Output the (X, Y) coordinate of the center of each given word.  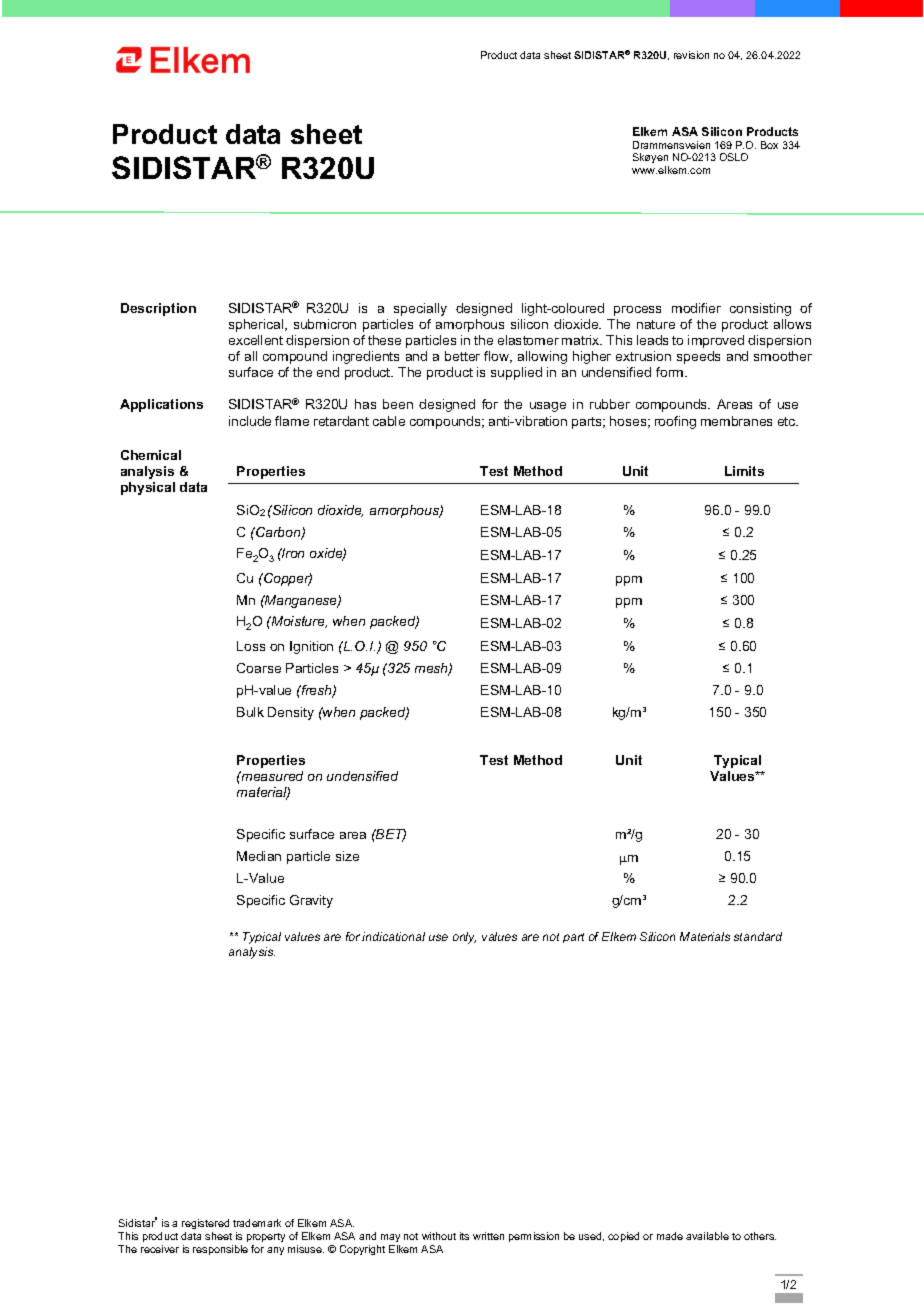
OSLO (734, 157)
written (488, 1236)
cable (389, 421)
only (464, 938)
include (250, 421)
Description (158, 309)
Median (259, 856)
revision (691, 55)
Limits (744, 471)
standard (758, 936)
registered (205, 1224)
